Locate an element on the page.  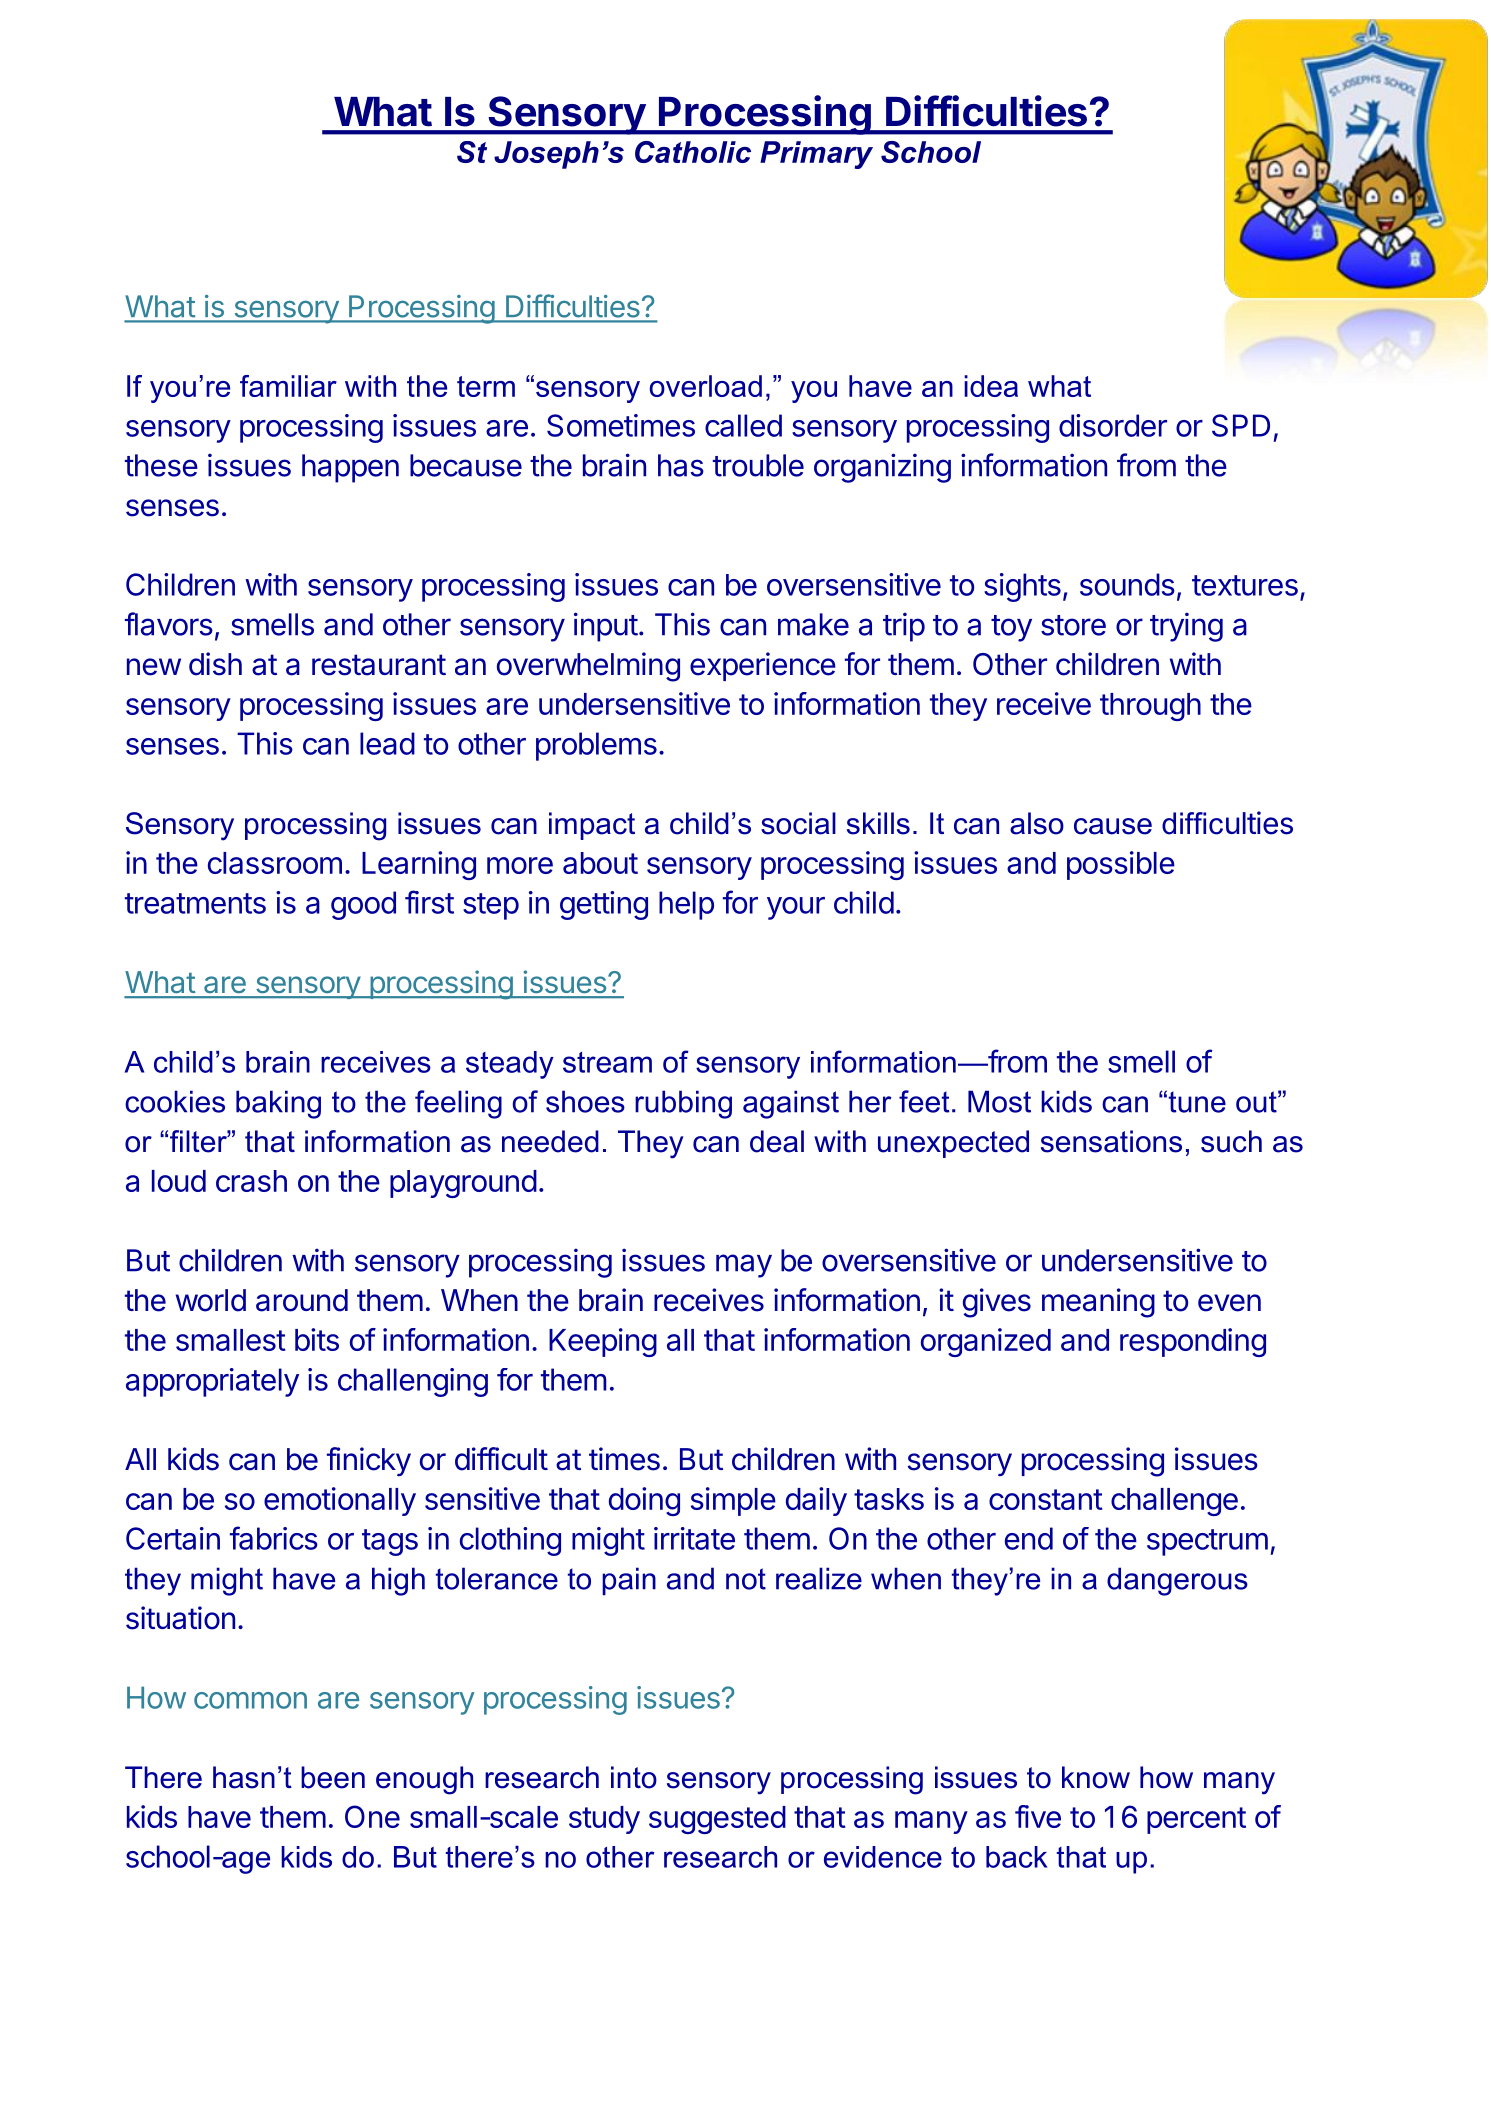
been is located at coordinates (333, 1777).
